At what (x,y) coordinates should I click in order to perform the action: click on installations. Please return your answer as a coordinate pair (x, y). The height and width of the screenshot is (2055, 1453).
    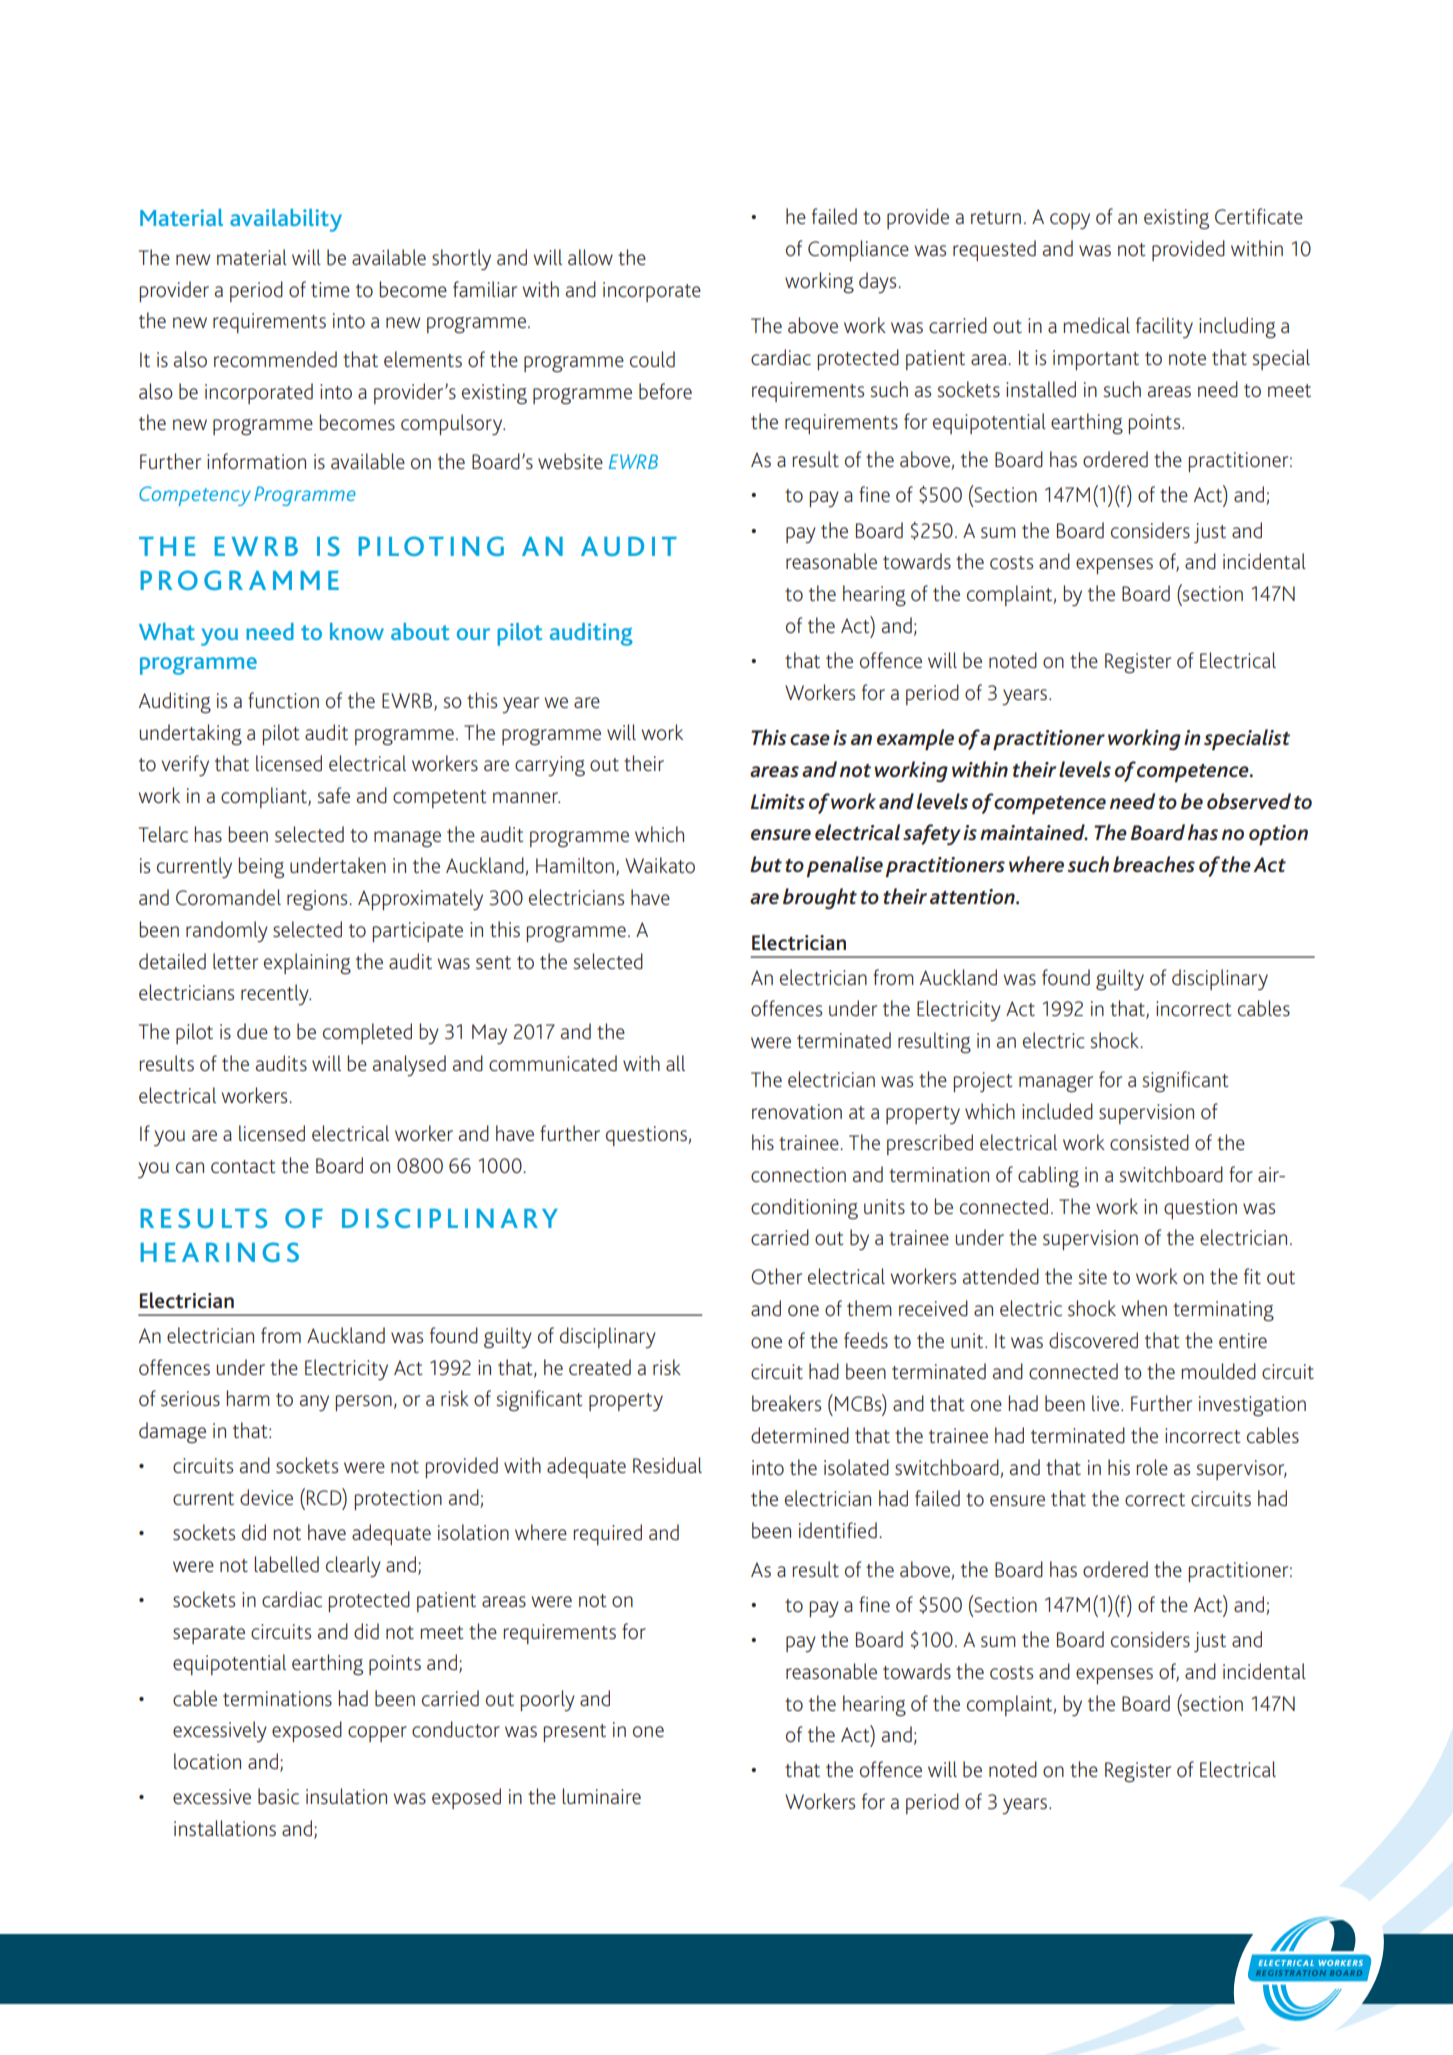
    Looking at the image, I should click on (225, 1828).
